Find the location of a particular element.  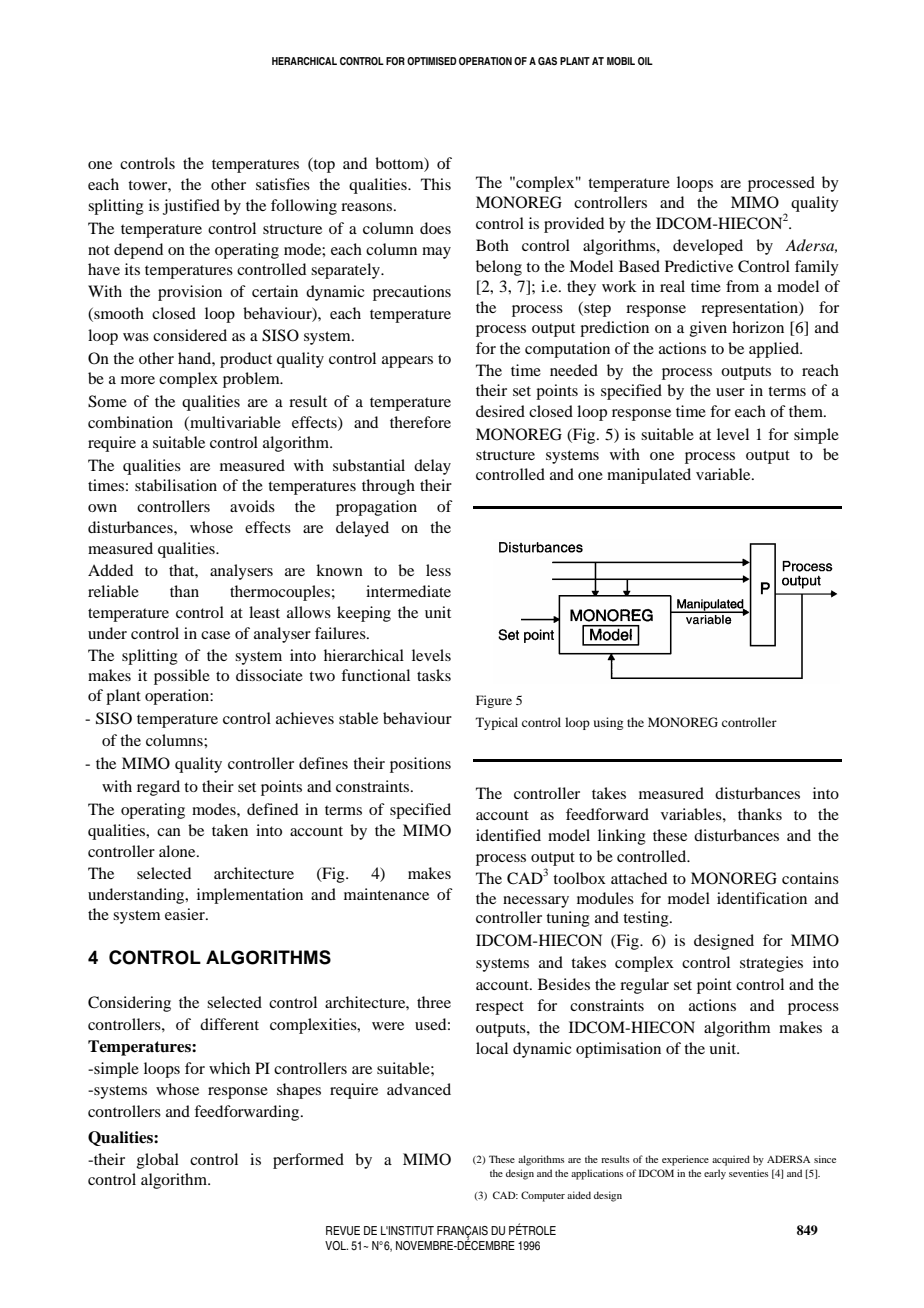

tasks is located at coordinates (434, 675).
